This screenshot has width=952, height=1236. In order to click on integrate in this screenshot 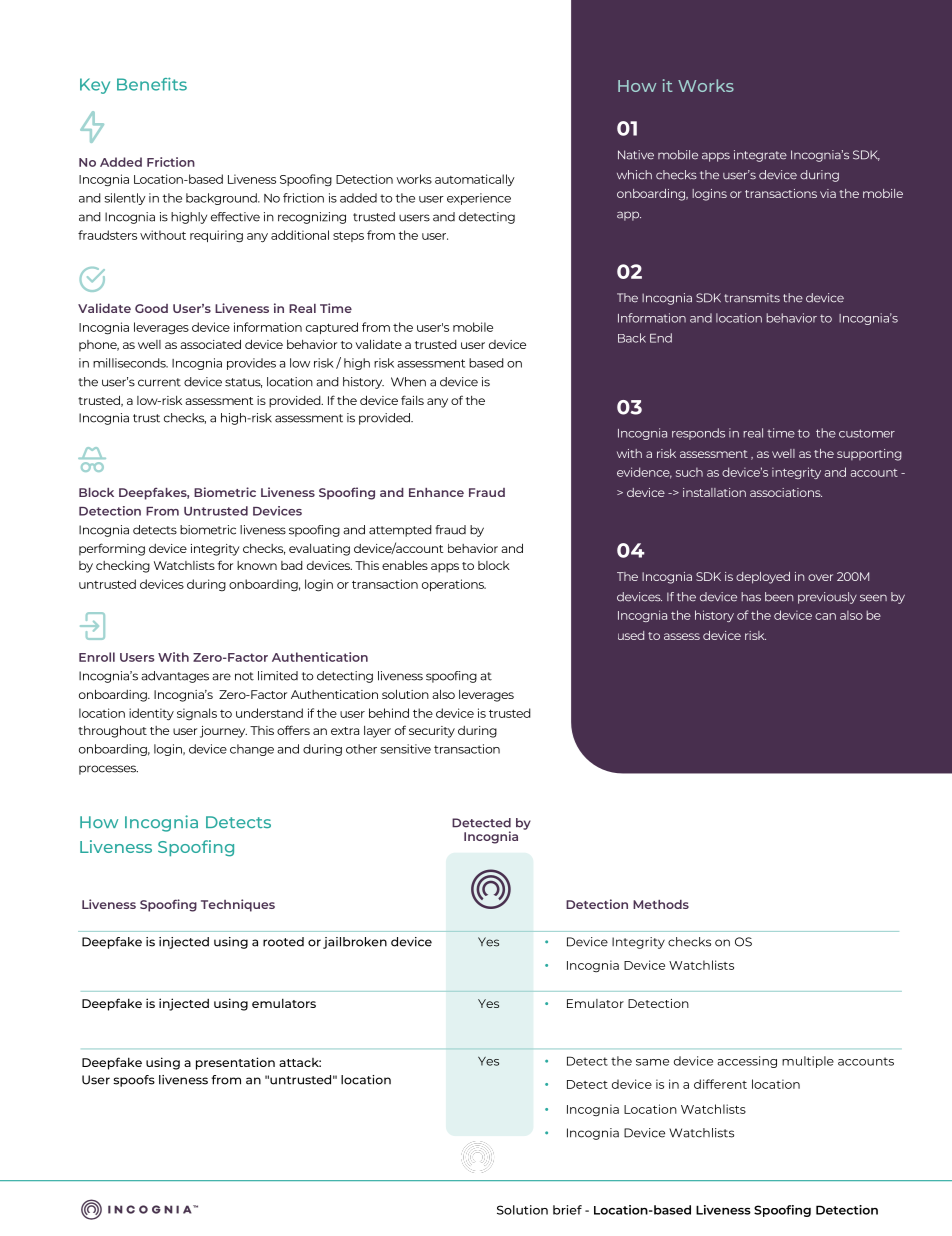, I will do `click(760, 156)`.
